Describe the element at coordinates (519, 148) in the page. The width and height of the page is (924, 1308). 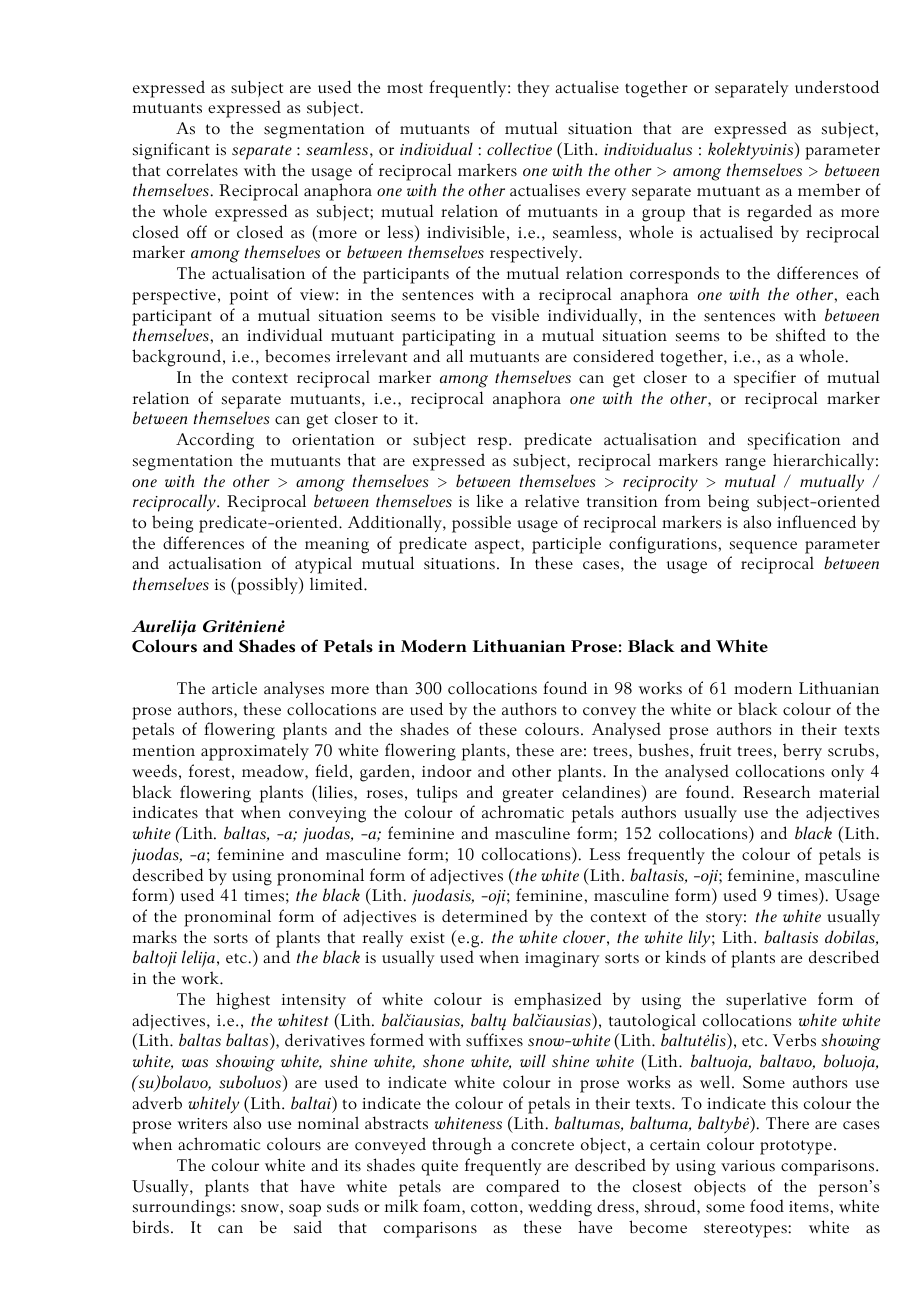
I see `collective` at that location.
